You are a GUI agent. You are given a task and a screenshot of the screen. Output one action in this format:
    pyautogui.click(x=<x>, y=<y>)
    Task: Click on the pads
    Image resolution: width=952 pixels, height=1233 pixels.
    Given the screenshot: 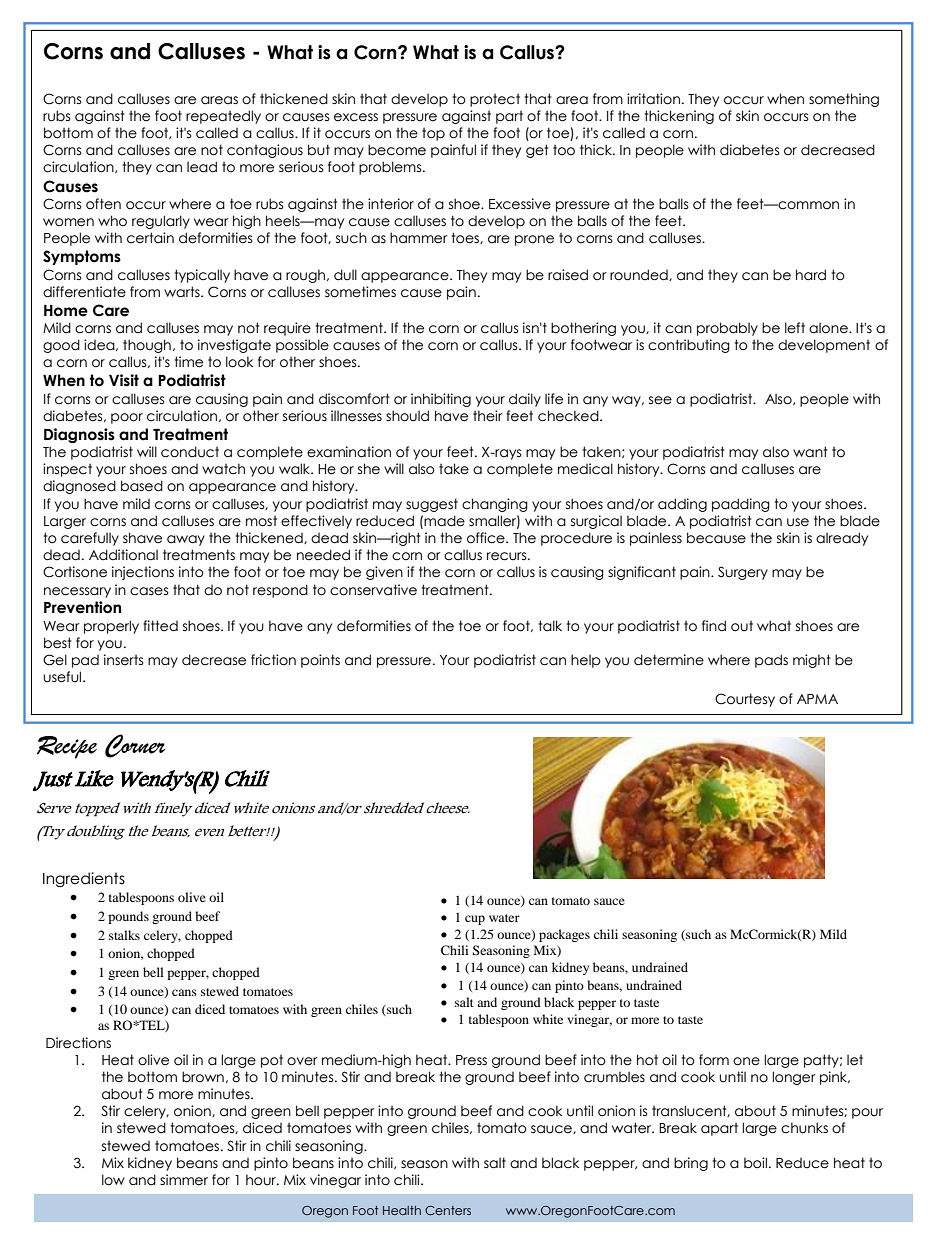 What is the action you would take?
    pyautogui.click(x=771, y=661)
